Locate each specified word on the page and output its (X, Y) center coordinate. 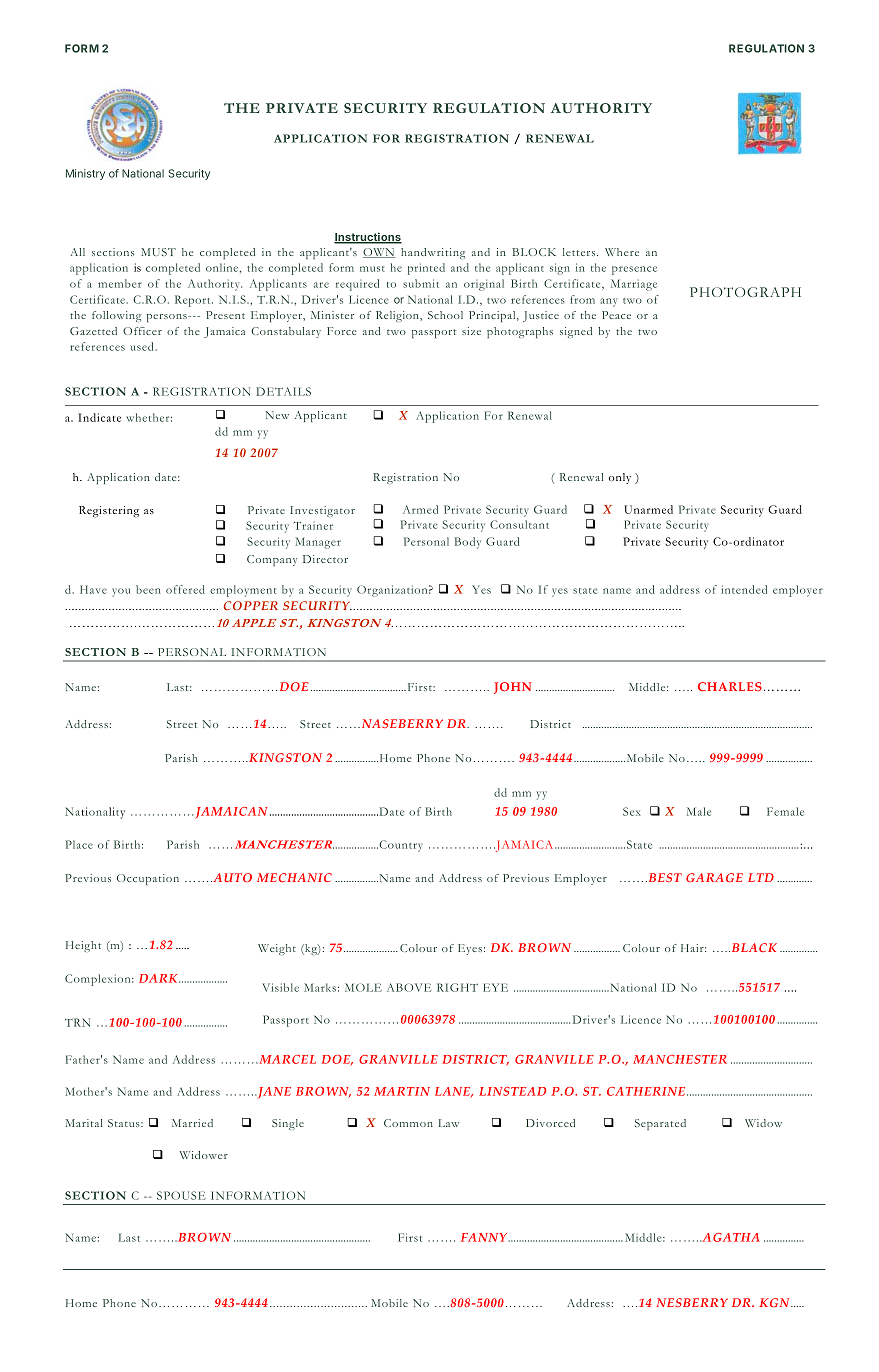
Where (622, 252)
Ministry (85, 174)
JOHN (512, 688)
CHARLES (730, 686)
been (148, 589)
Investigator (322, 511)
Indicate (99, 417)
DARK (159, 978)
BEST (664, 877)
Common (408, 1123)
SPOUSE (181, 1195)
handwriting (433, 253)
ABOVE (409, 987)
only (620, 478)
